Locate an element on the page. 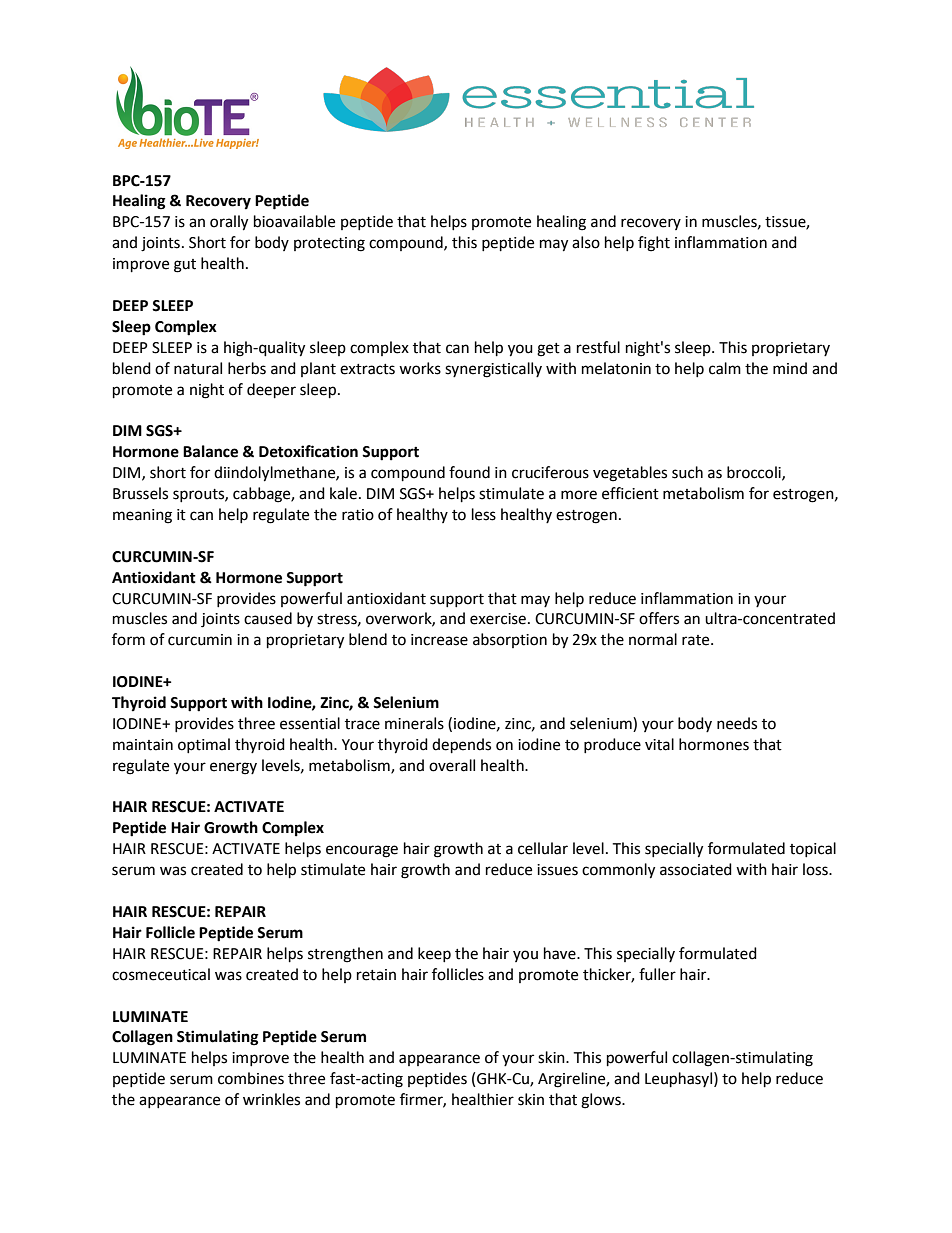  synergistically is located at coordinates (493, 370).
